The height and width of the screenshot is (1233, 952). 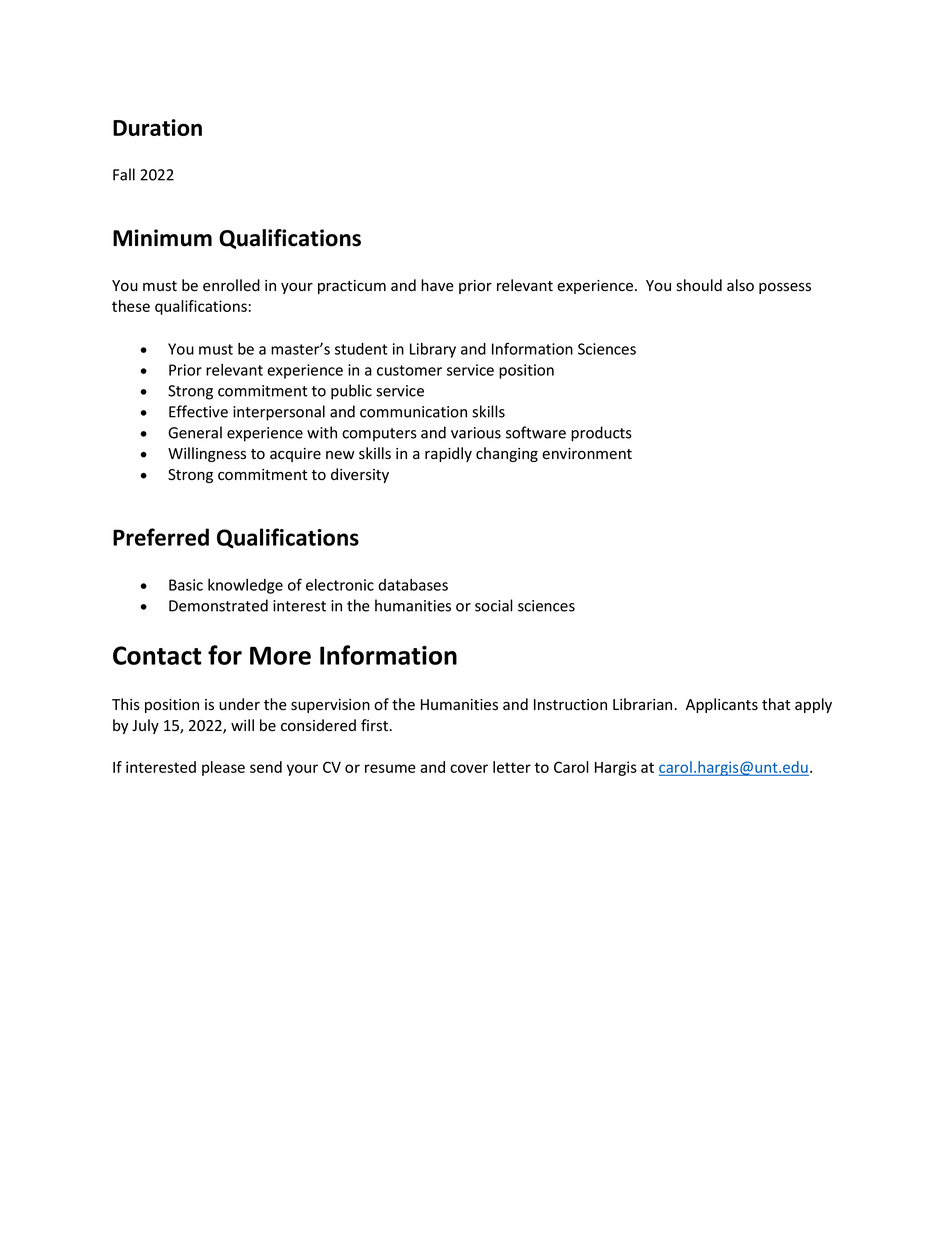 I want to click on Preferred, so click(x=161, y=537).
